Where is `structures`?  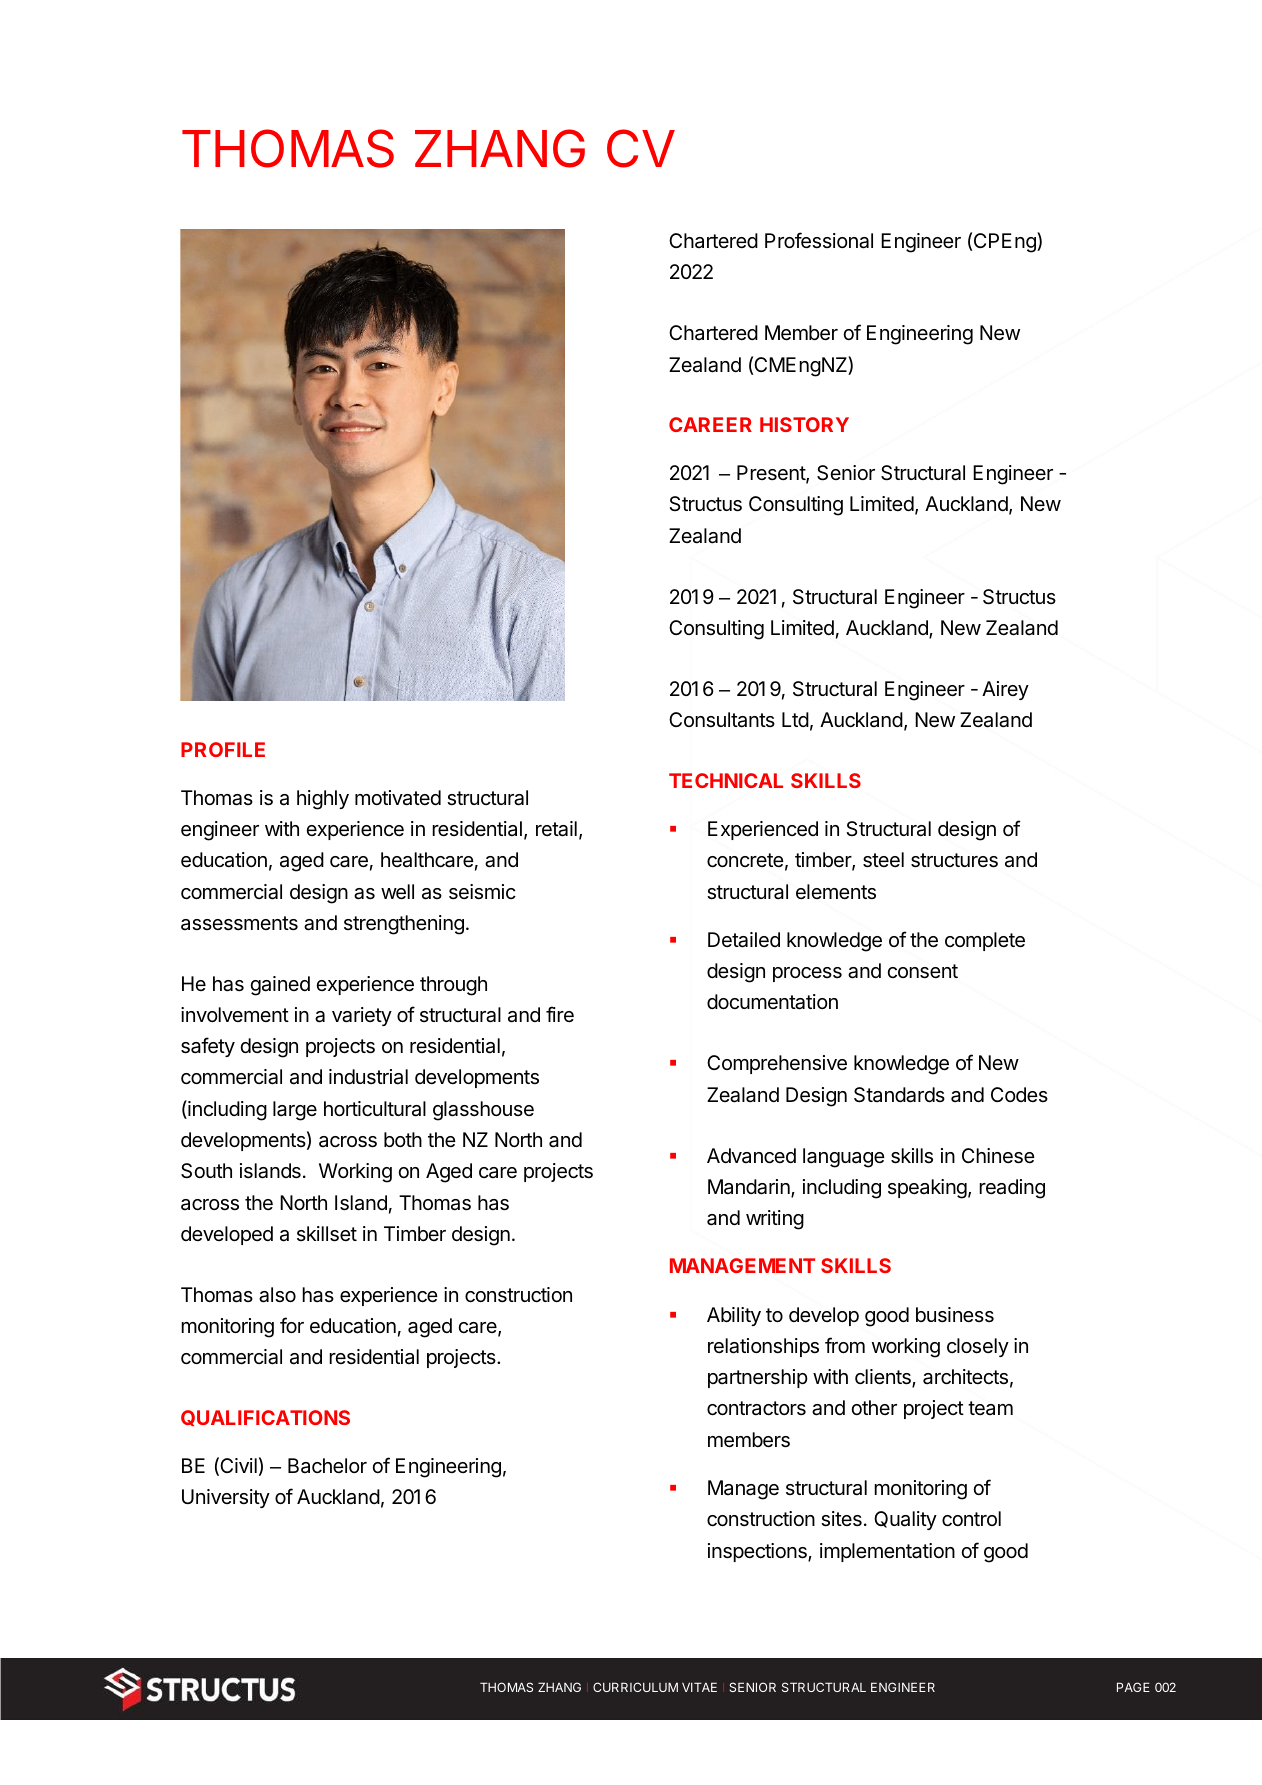 structures is located at coordinates (954, 860).
